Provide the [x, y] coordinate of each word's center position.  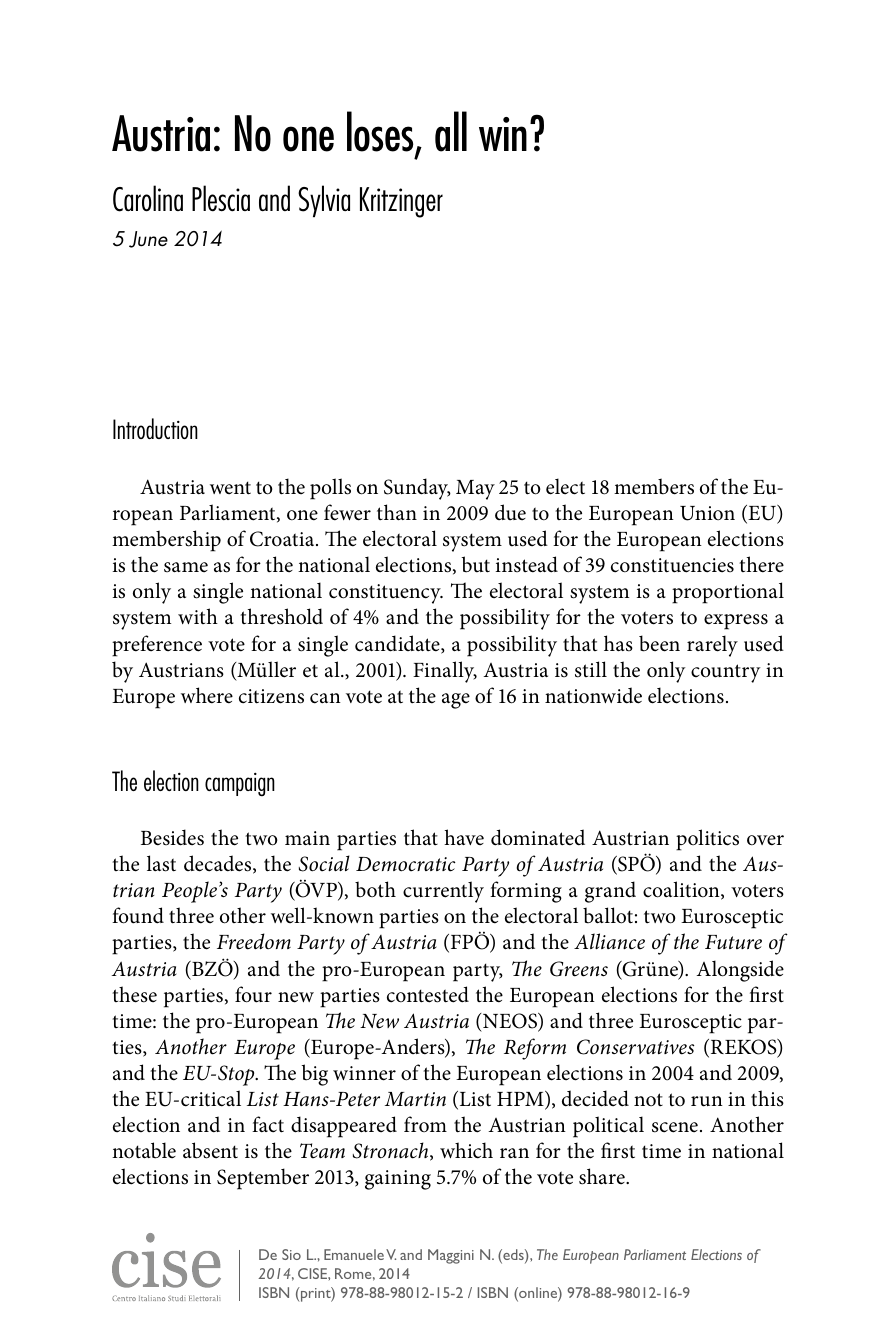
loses [381, 132]
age [456, 701]
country [726, 673]
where [207, 695]
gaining [398, 1180]
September [263, 1179]
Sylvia [324, 201]
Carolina [148, 198]
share [603, 1176]
